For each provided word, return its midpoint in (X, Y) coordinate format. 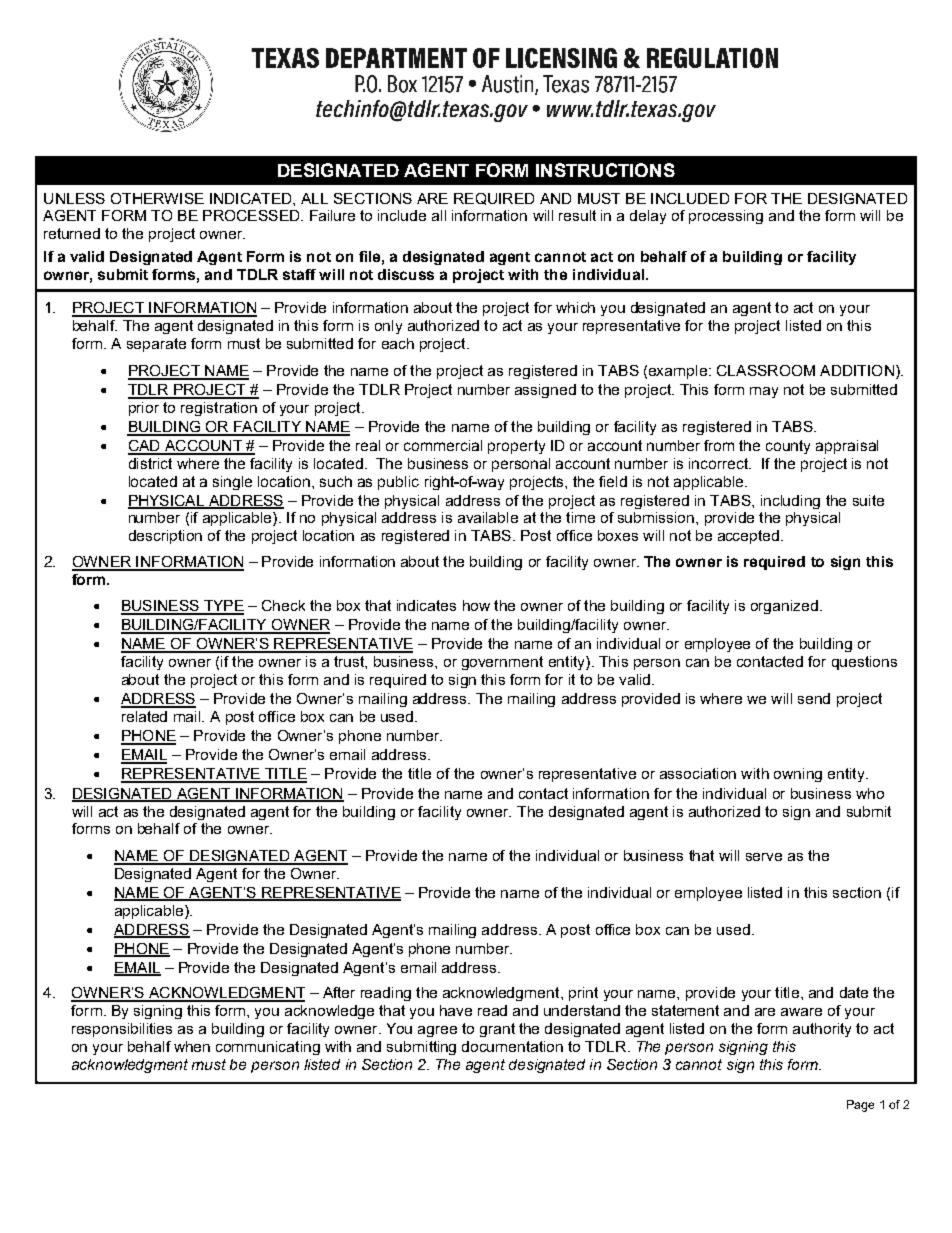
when (192, 1046)
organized (784, 607)
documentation (512, 1046)
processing (726, 217)
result (577, 215)
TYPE (222, 607)
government (502, 663)
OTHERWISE (157, 198)
